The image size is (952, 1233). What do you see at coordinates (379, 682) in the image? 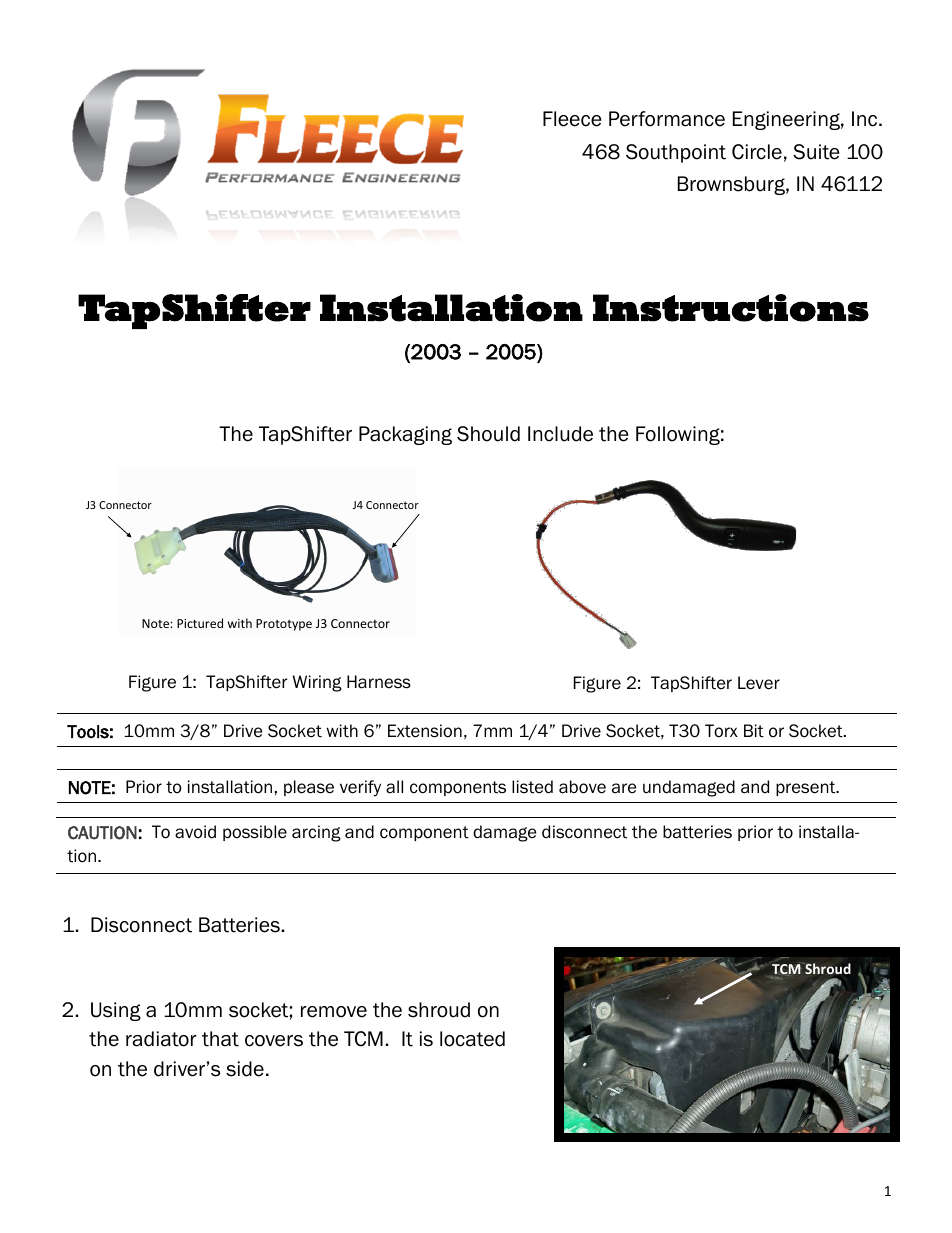
I see `Harness` at bounding box center [379, 682].
